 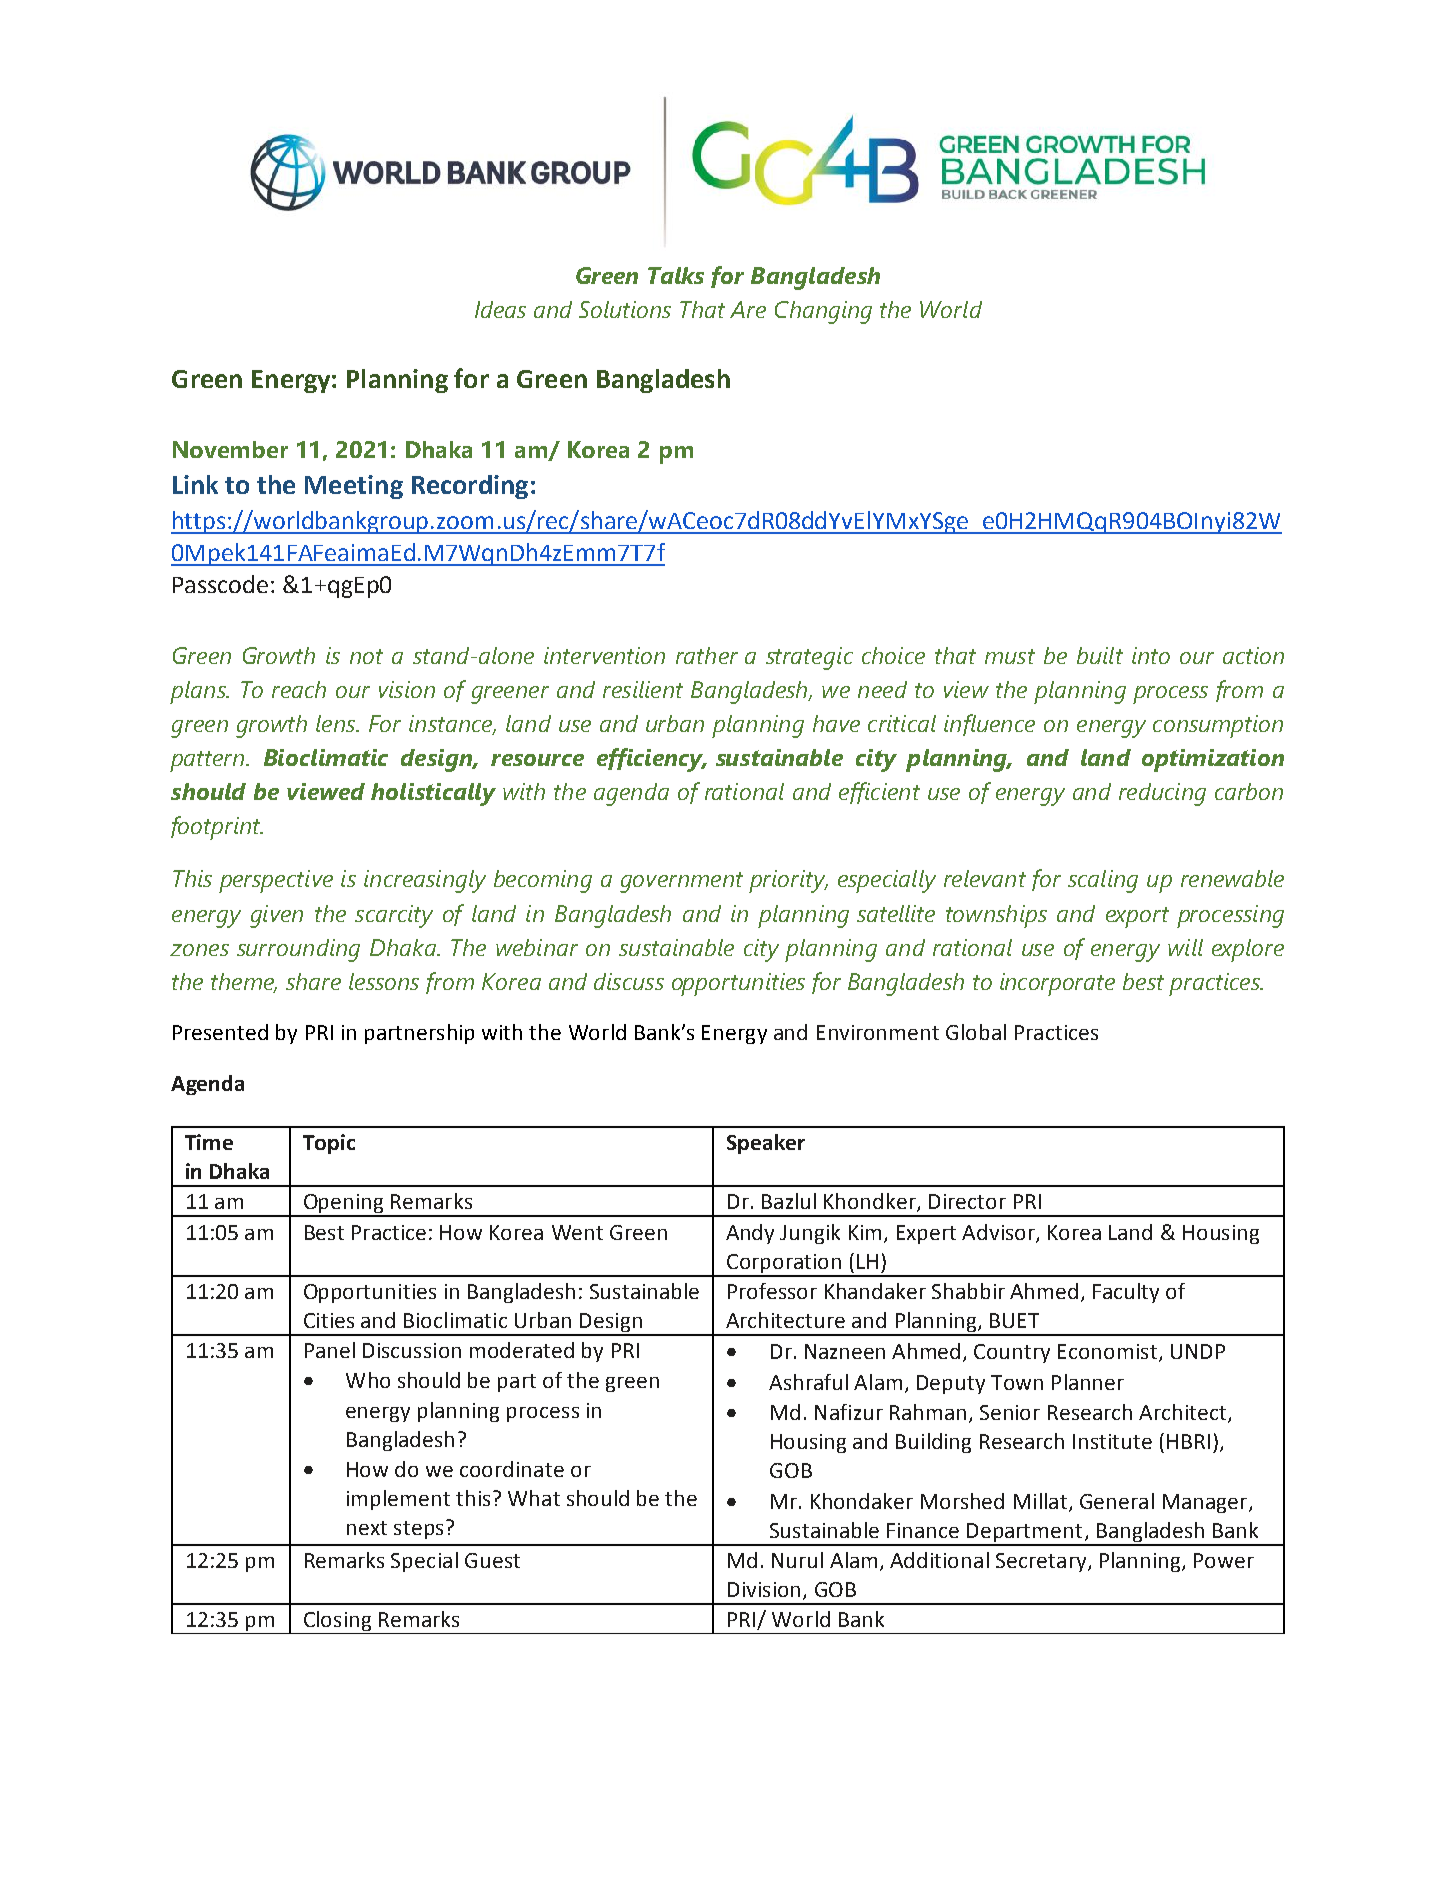 What do you see at coordinates (923, 1530) in the document?
I see `Finance` at bounding box center [923, 1530].
